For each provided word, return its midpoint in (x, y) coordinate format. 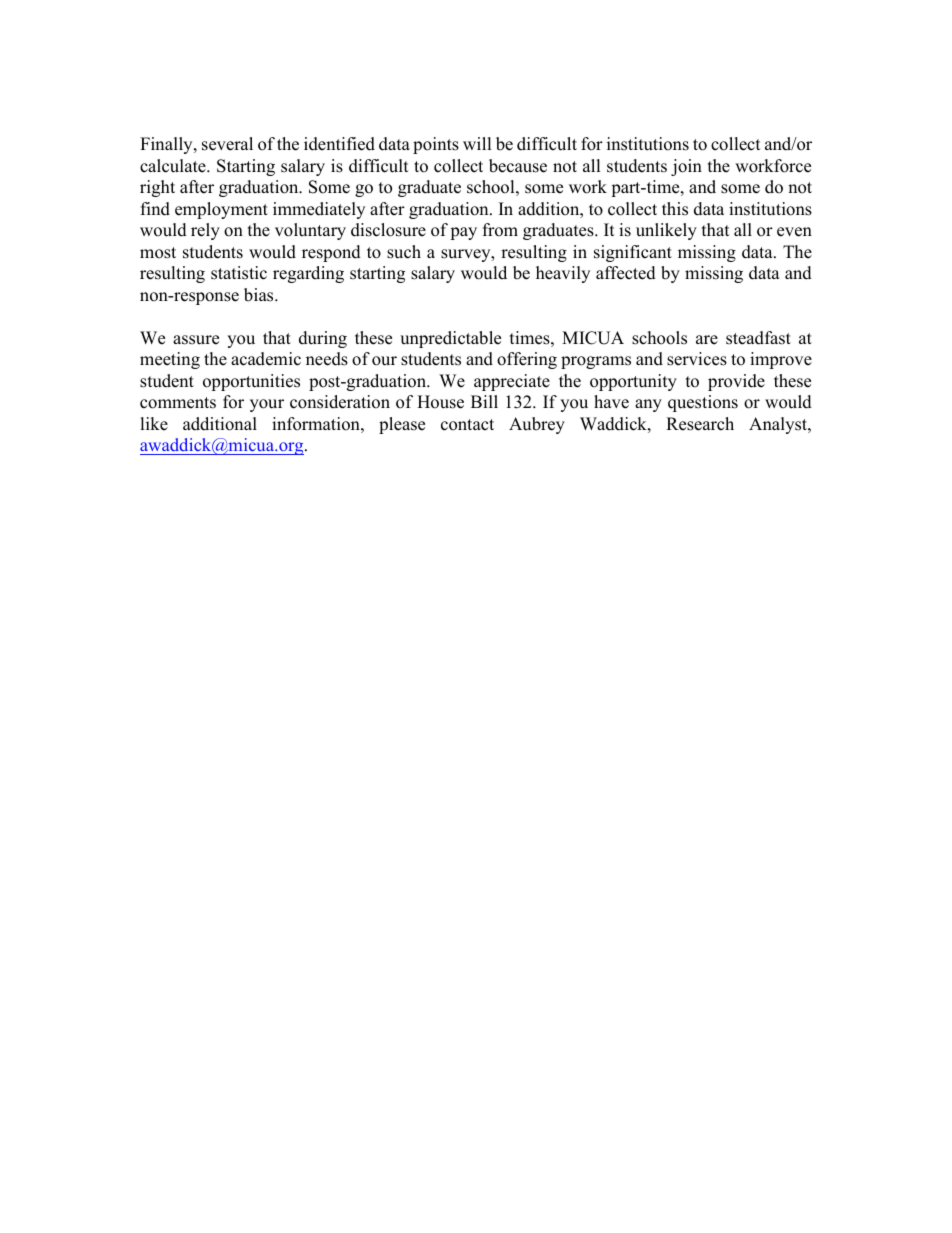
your (267, 405)
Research (700, 424)
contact (467, 425)
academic (266, 359)
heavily (563, 274)
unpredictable (450, 339)
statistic (239, 273)
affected (626, 273)
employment (221, 210)
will (477, 143)
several (227, 144)
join (686, 167)
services (697, 359)
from (500, 230)
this (675, 209)
